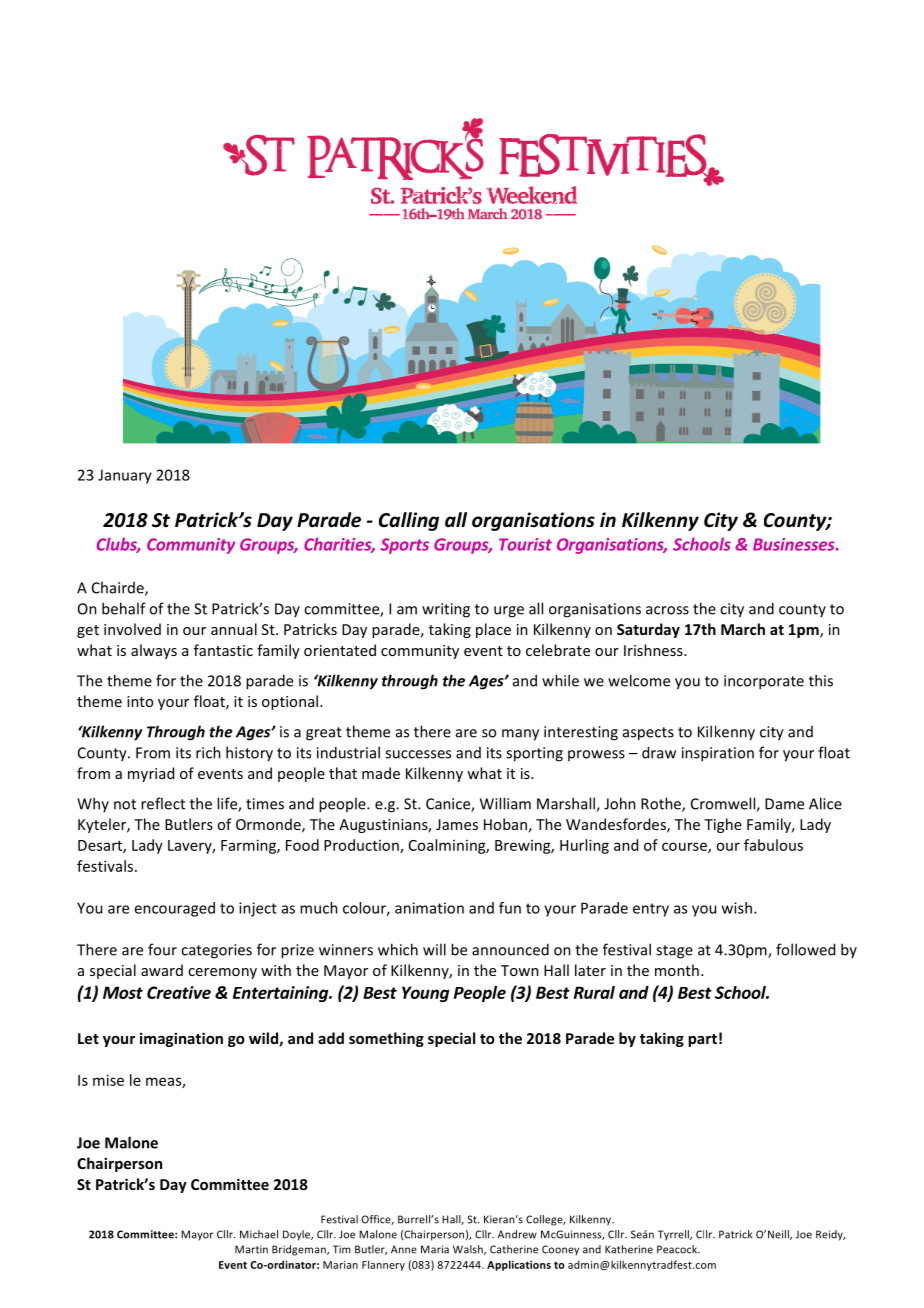  I want to click on rich, so click(208, 752).
